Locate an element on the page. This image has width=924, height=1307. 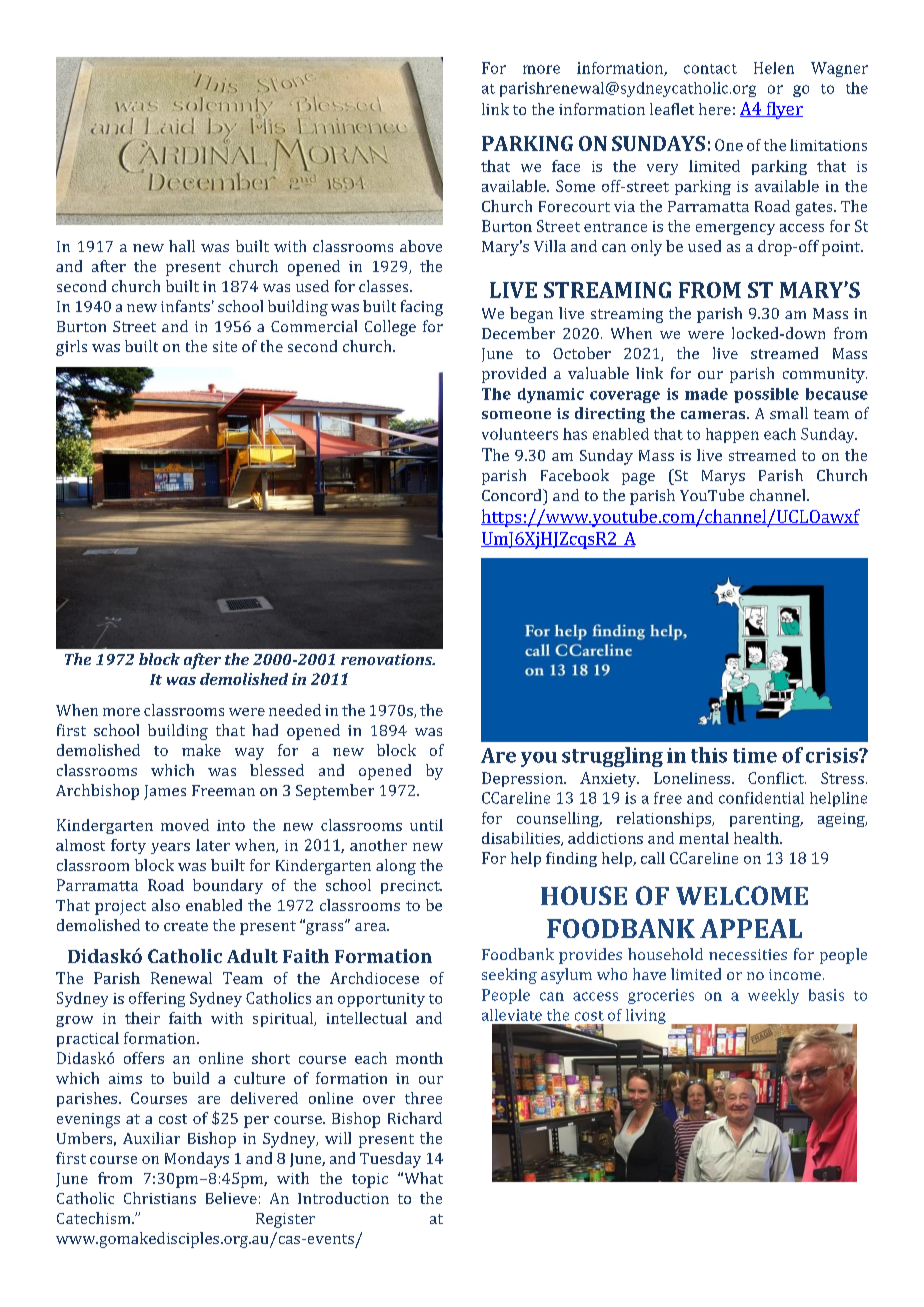
hall is located at coordinates (182, 246).
